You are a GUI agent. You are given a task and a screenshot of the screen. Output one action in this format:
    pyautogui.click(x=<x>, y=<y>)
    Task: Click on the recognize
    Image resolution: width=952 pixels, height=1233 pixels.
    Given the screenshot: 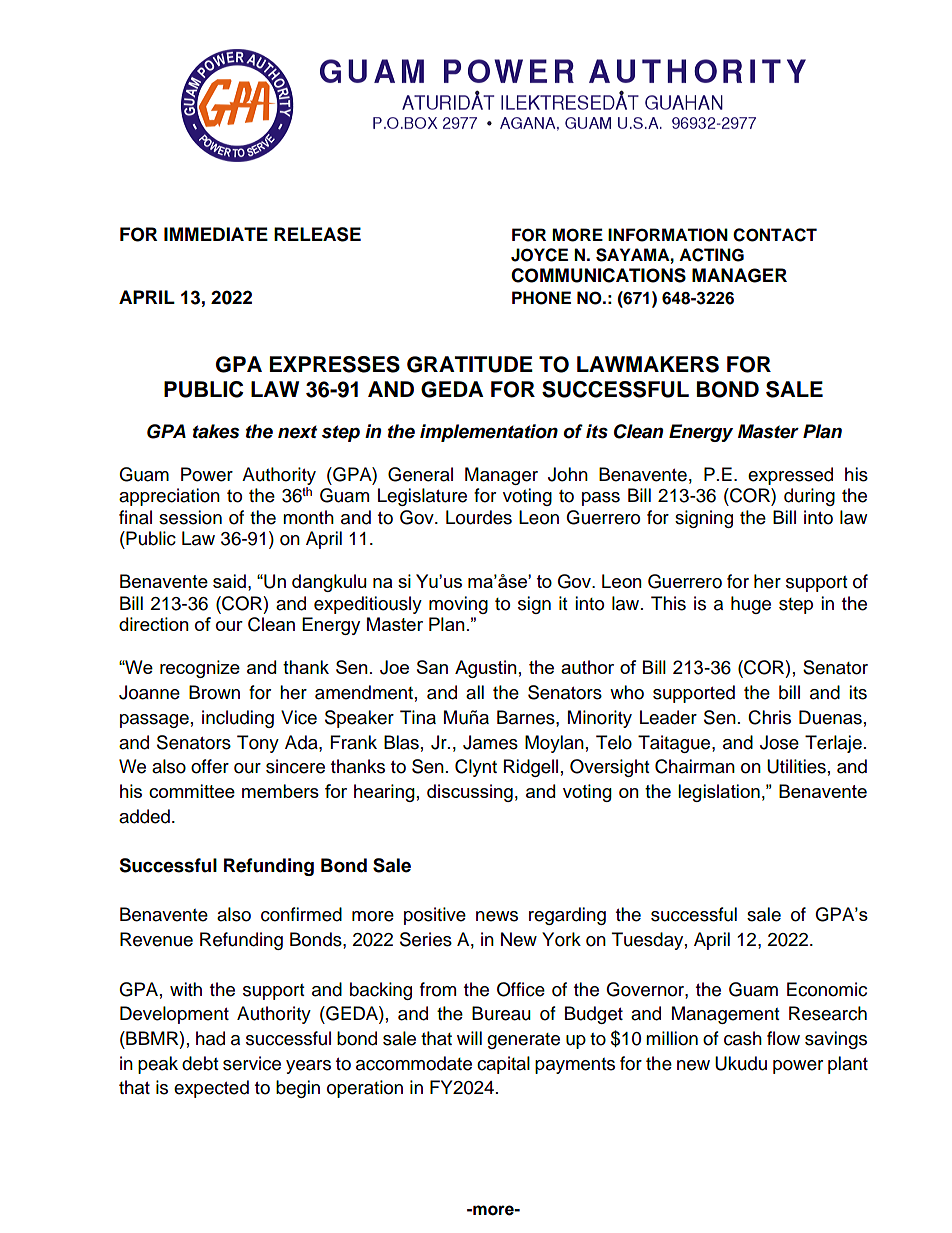 What is the action you would take?
    pyautogui.click(x=200, y=669)
